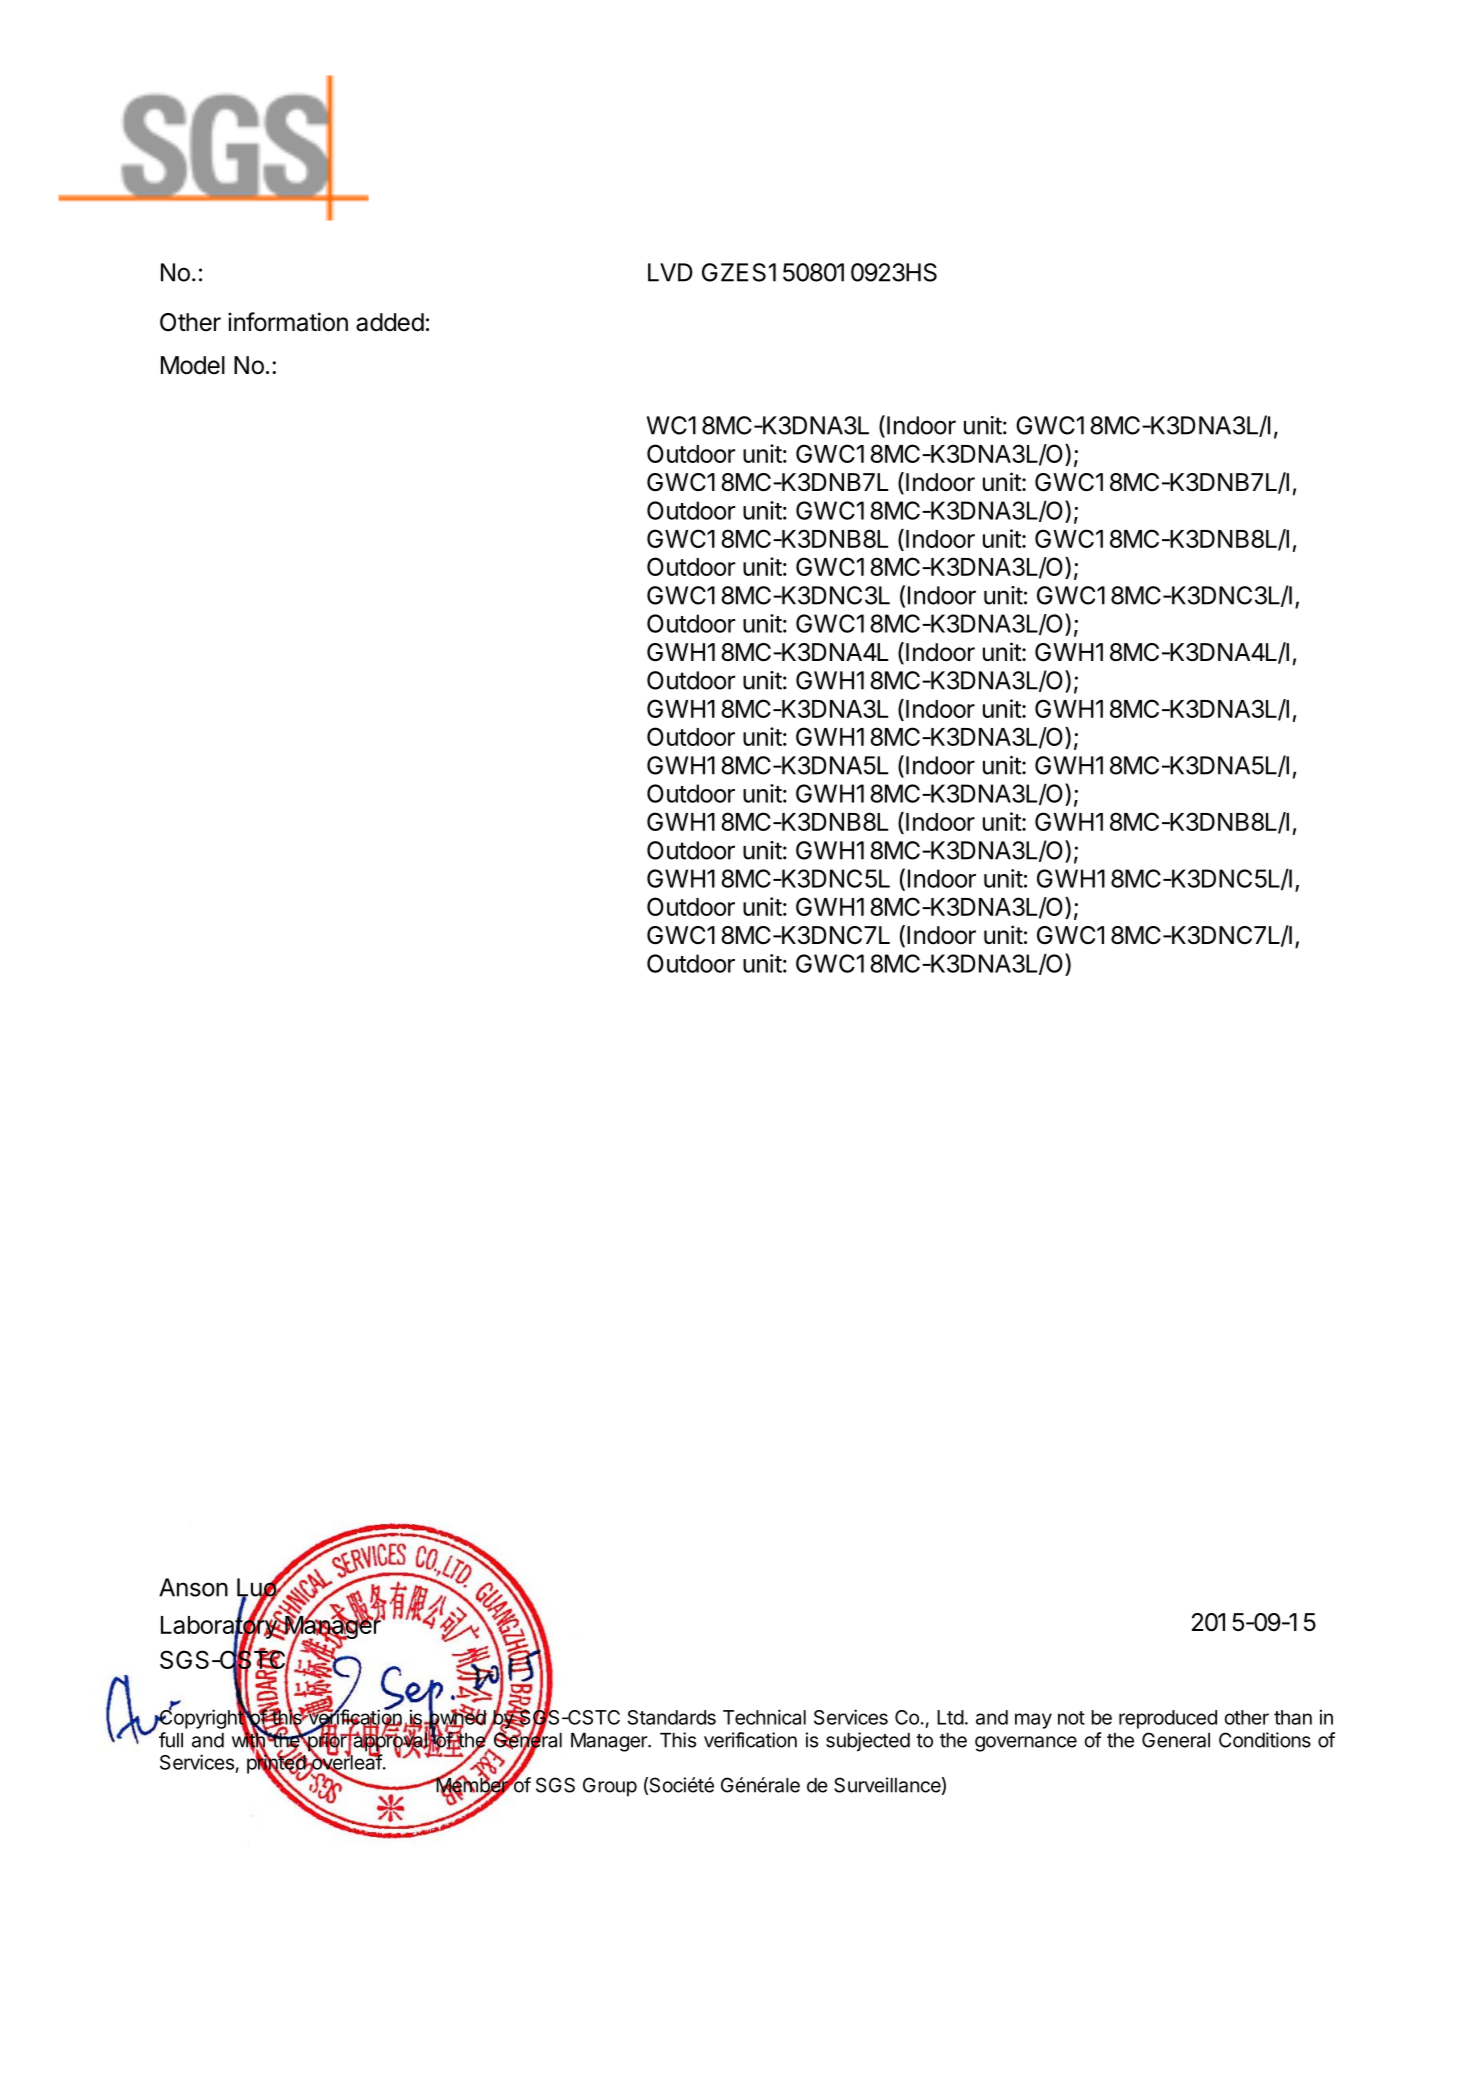  What do you see at coordinates (390, 322) in the page?
I see `added` at bounding box center [390, 322].
